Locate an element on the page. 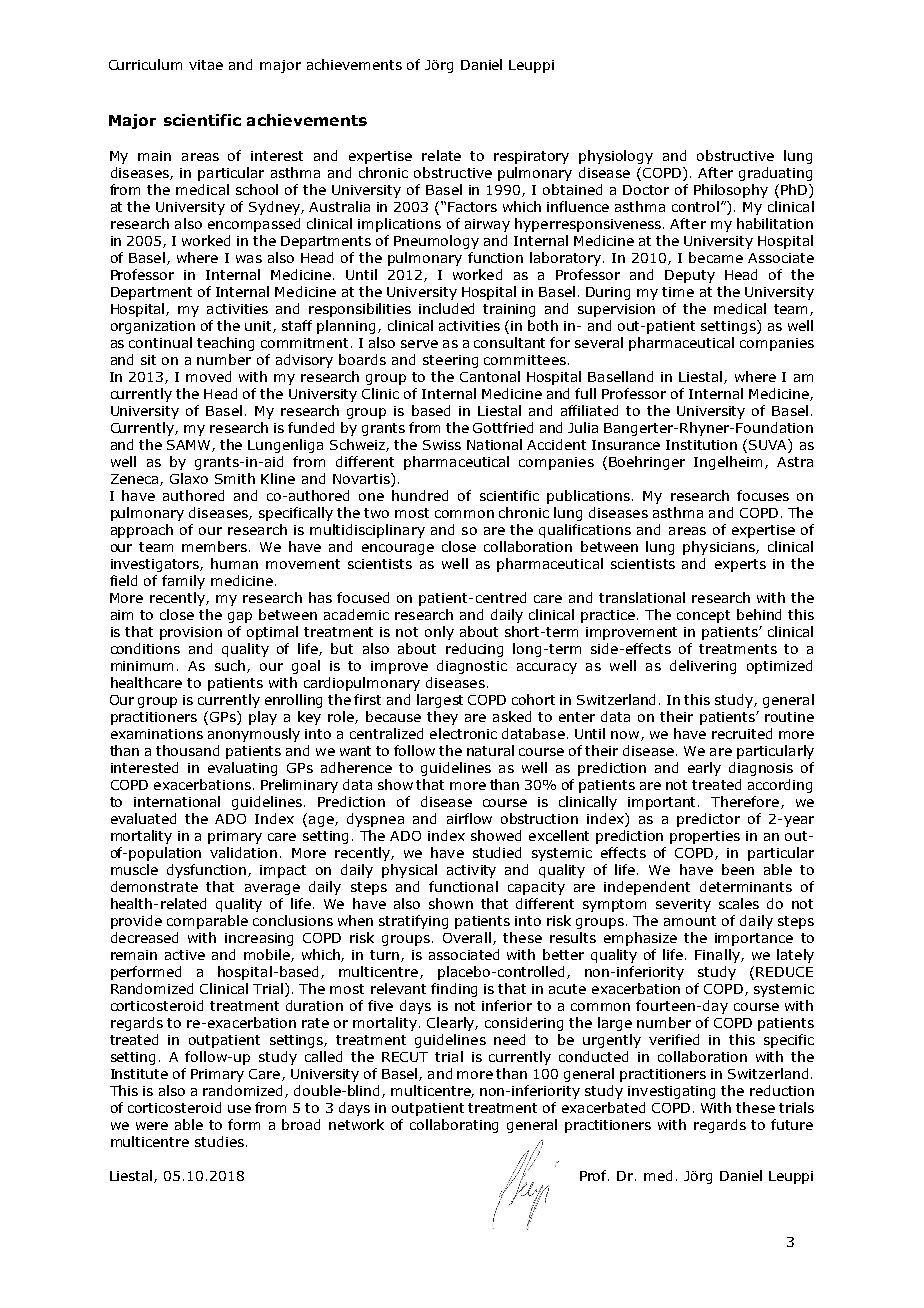 The width and height of the image is (924, 1308). investigating is located at coordinates (671, 1092).
